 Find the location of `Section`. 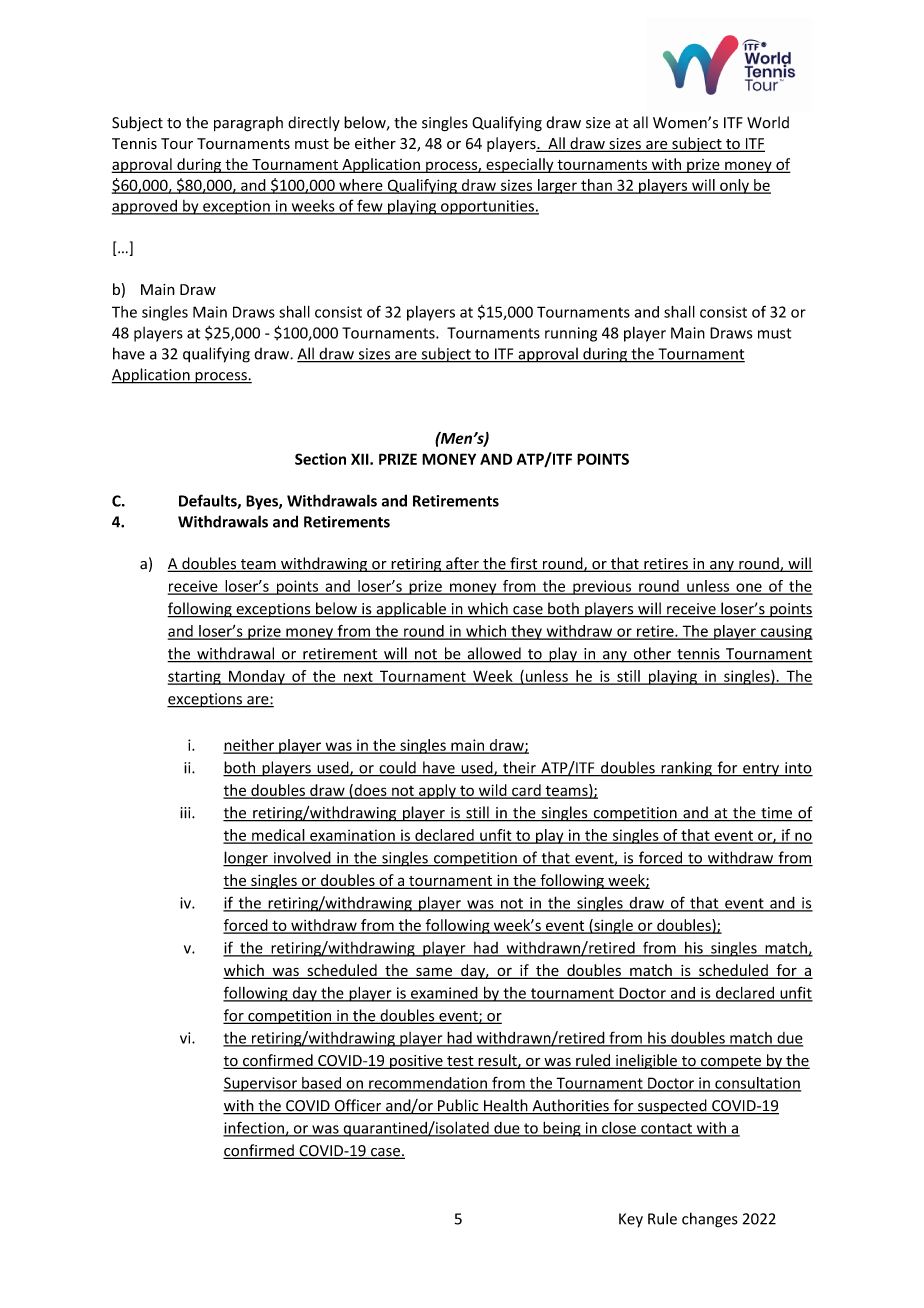

Section is located at coordinates (320, 459).
